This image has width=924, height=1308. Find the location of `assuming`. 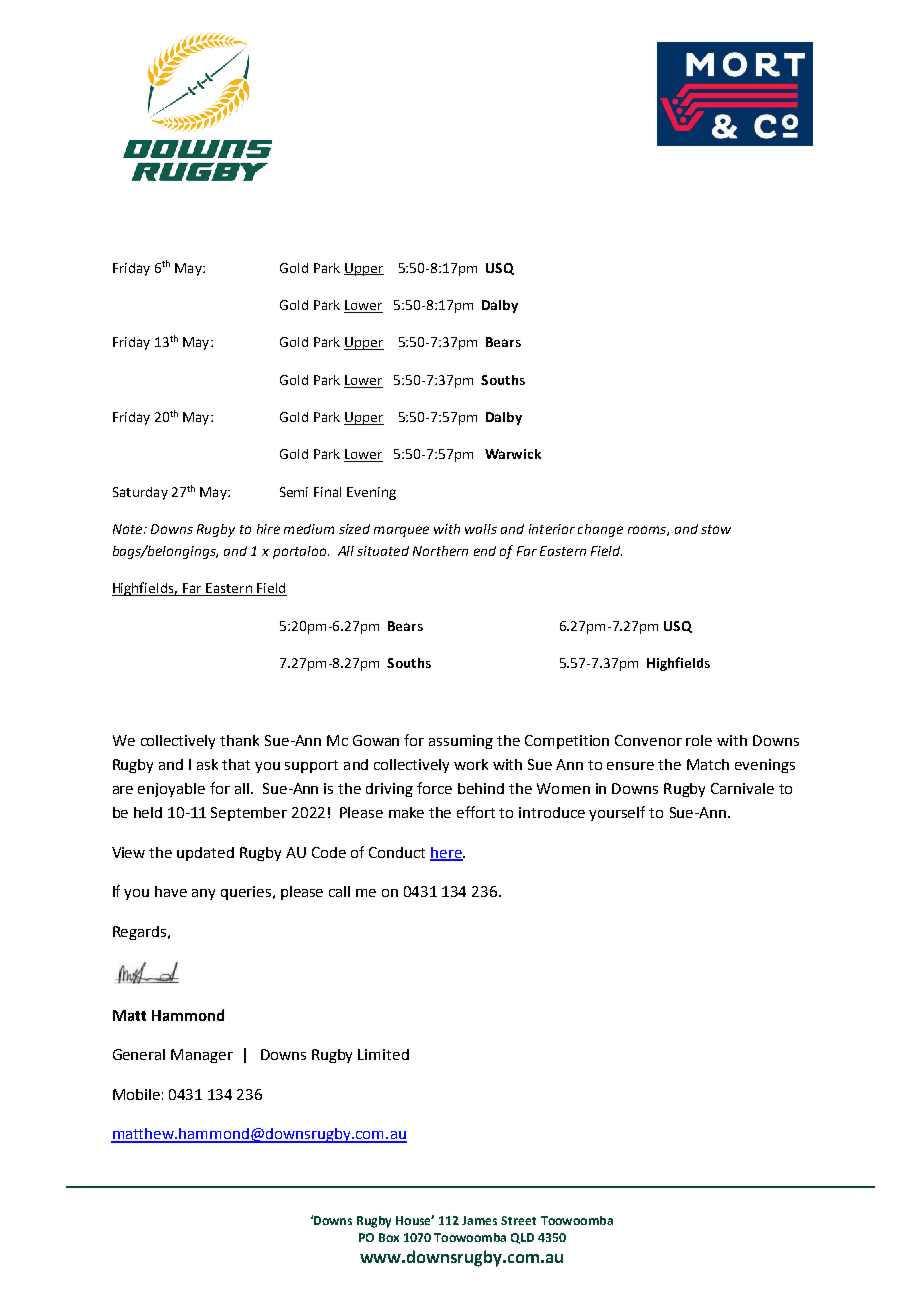

assuming is located at coordinates (461, 742).
